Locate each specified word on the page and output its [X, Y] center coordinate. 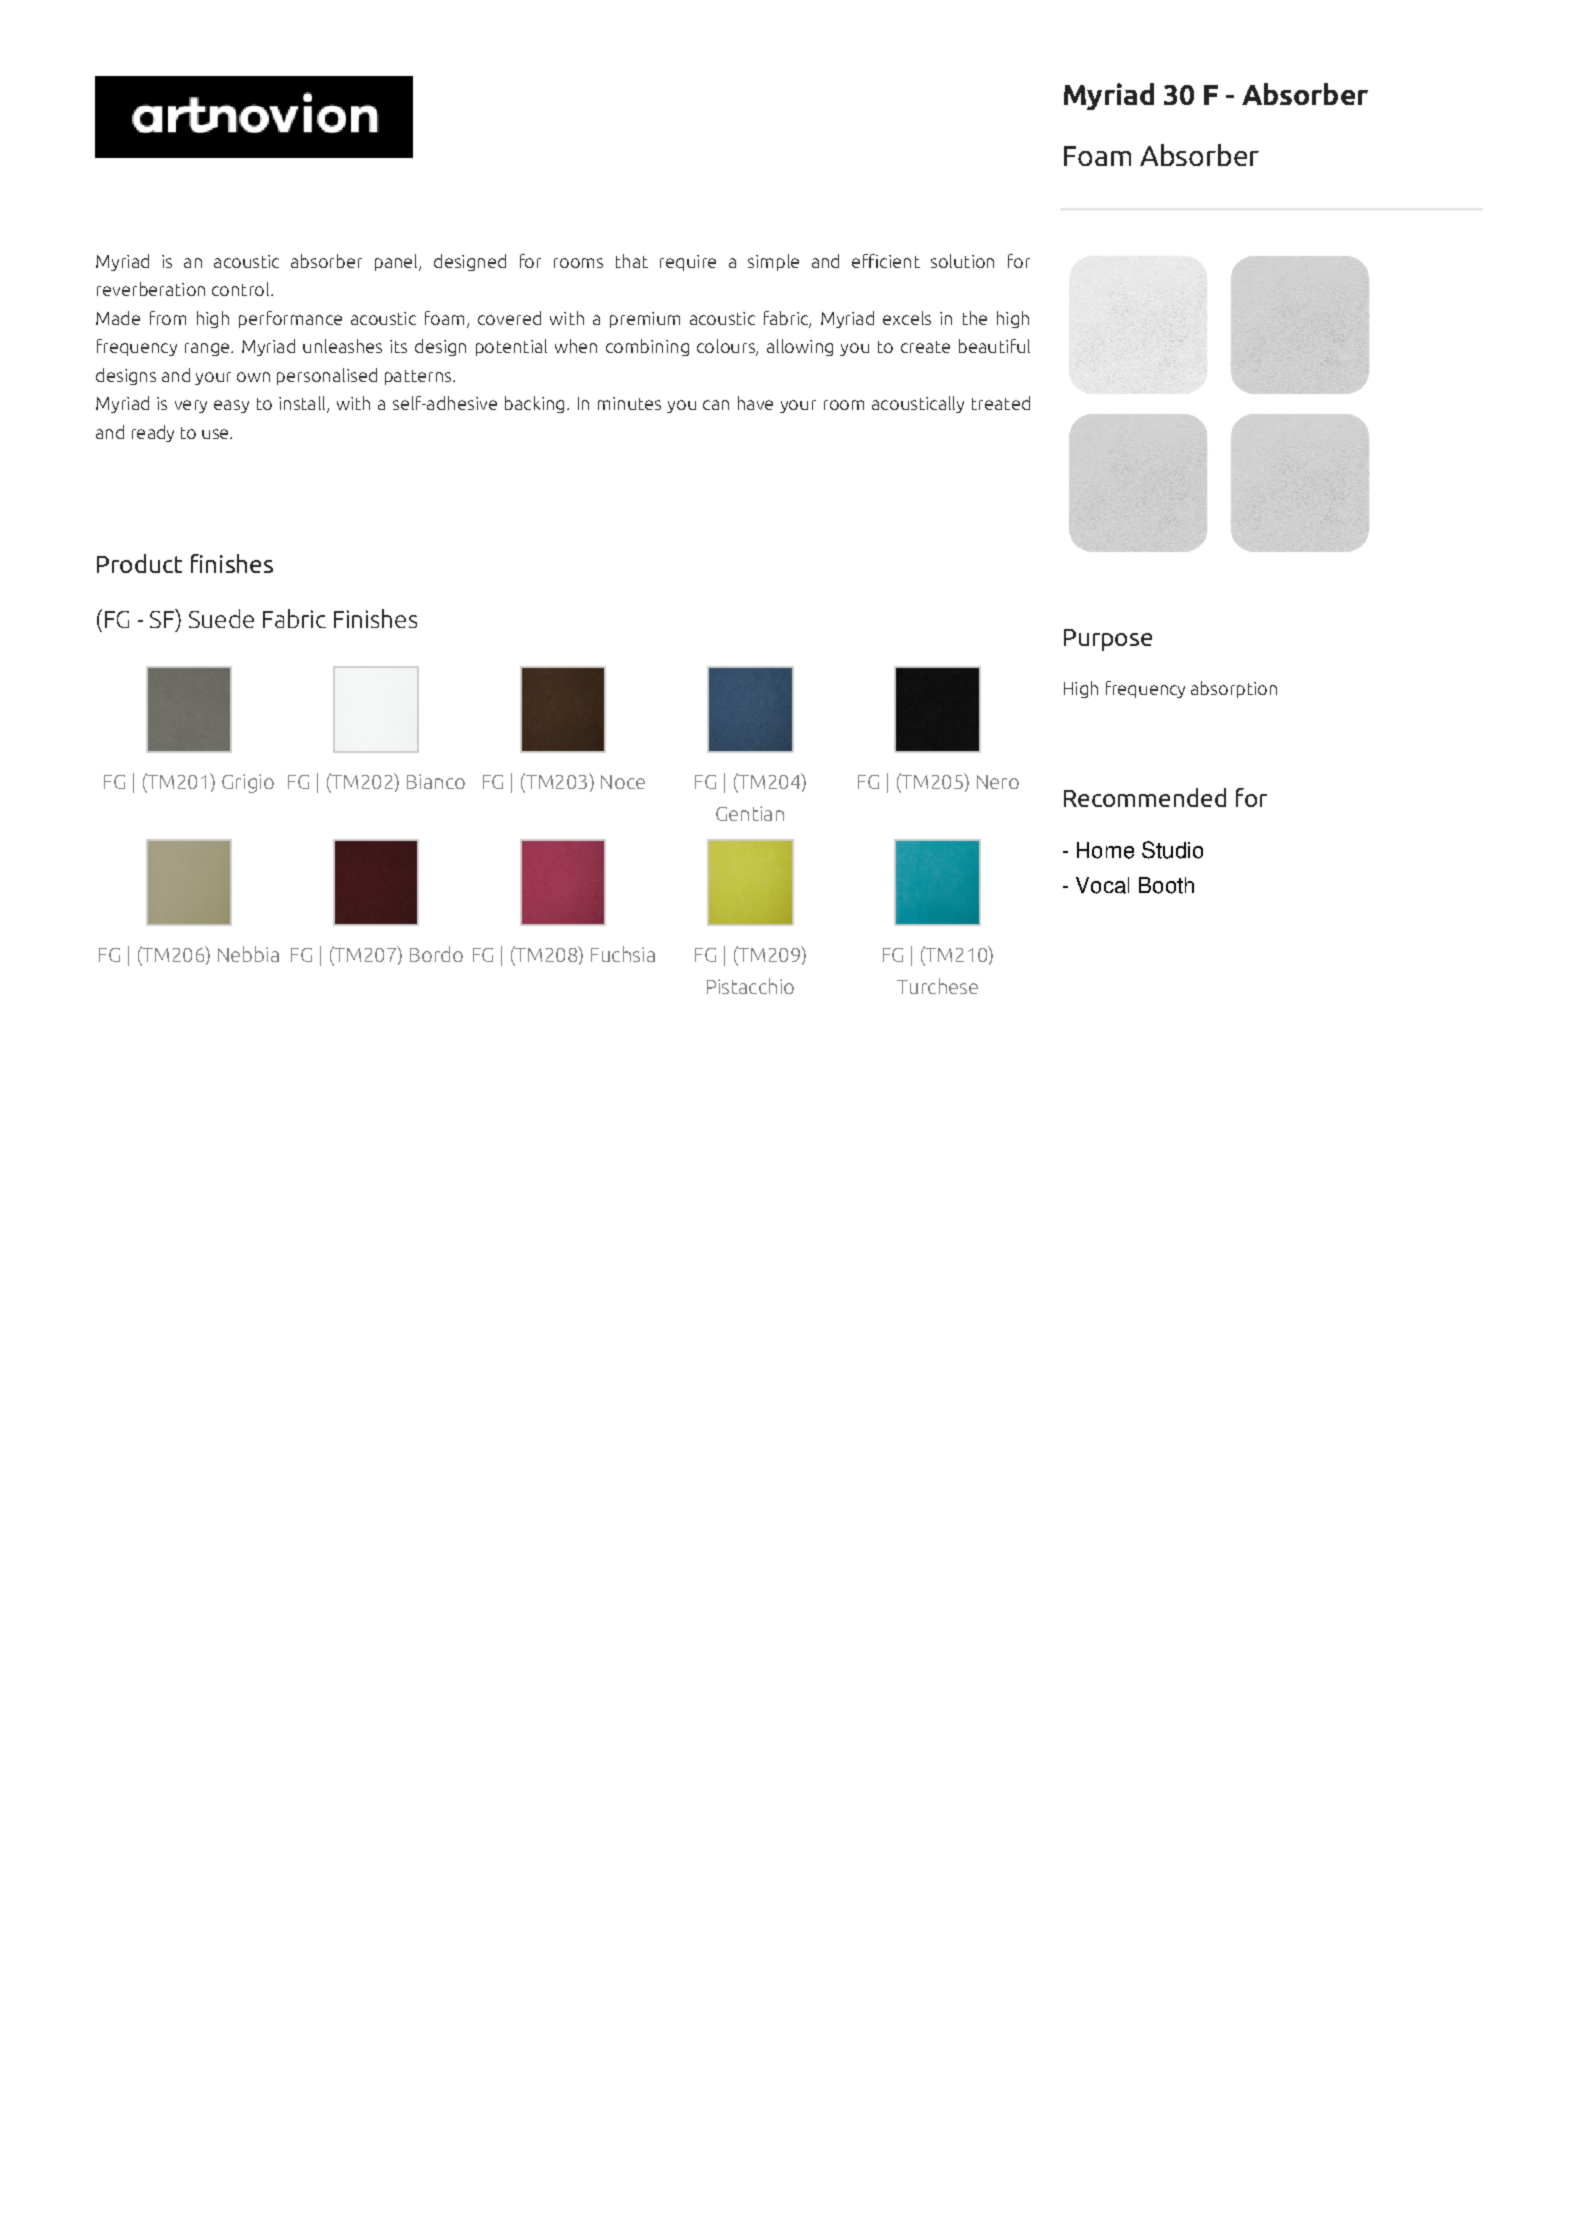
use [216, 434]
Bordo [436, 954]
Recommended [1145, 797]
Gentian [750, 813]
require [688, 263]
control [242, 289]
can [716, 405]
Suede [221, 618]
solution [962, 261]
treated [1001, 403]
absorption [1234, 689]
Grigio [248, 783]
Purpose [1108, 640]
